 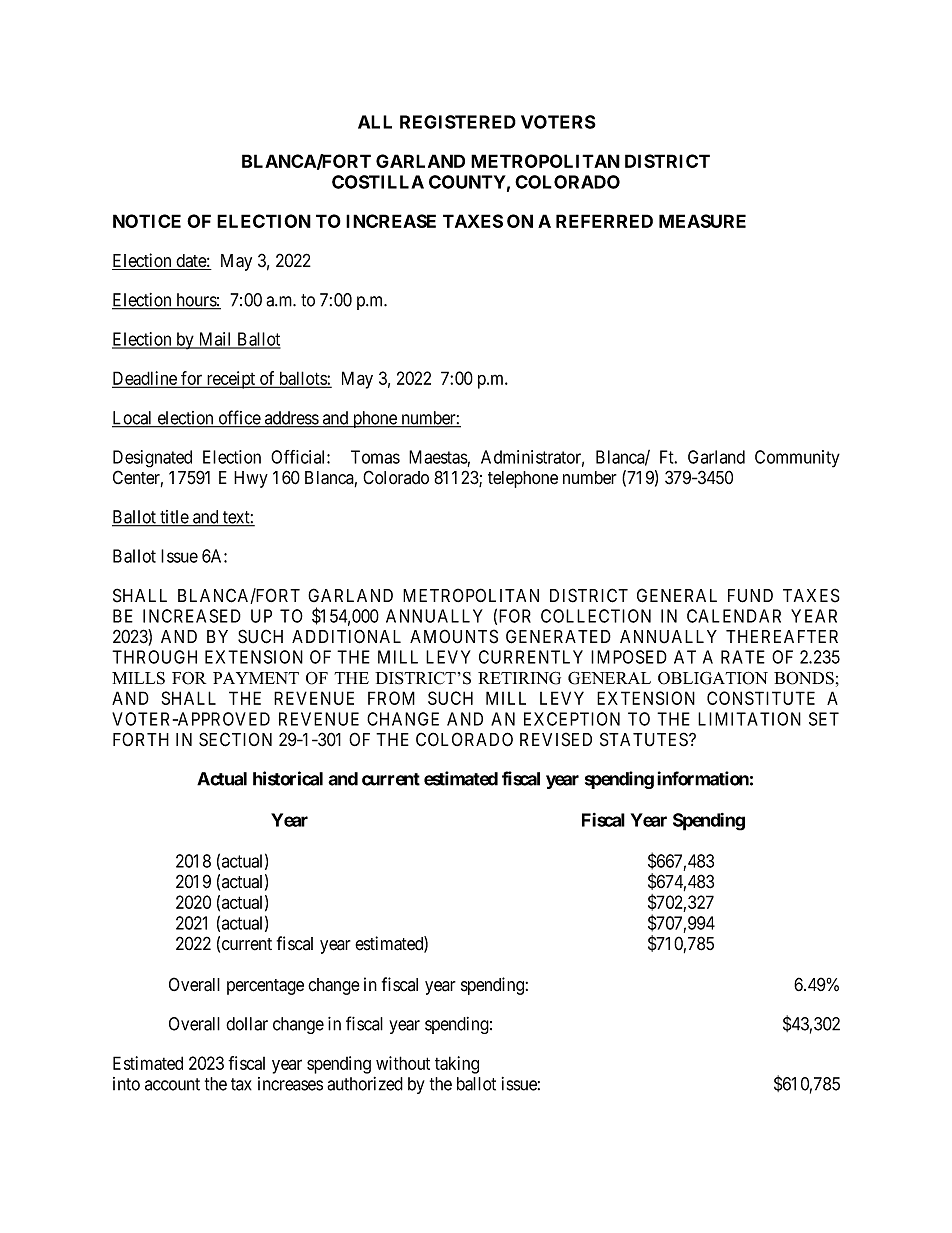 What do you see at coordinates (457, 1065) in the image?
I see `taking` at bounding box center [457, 1065].
